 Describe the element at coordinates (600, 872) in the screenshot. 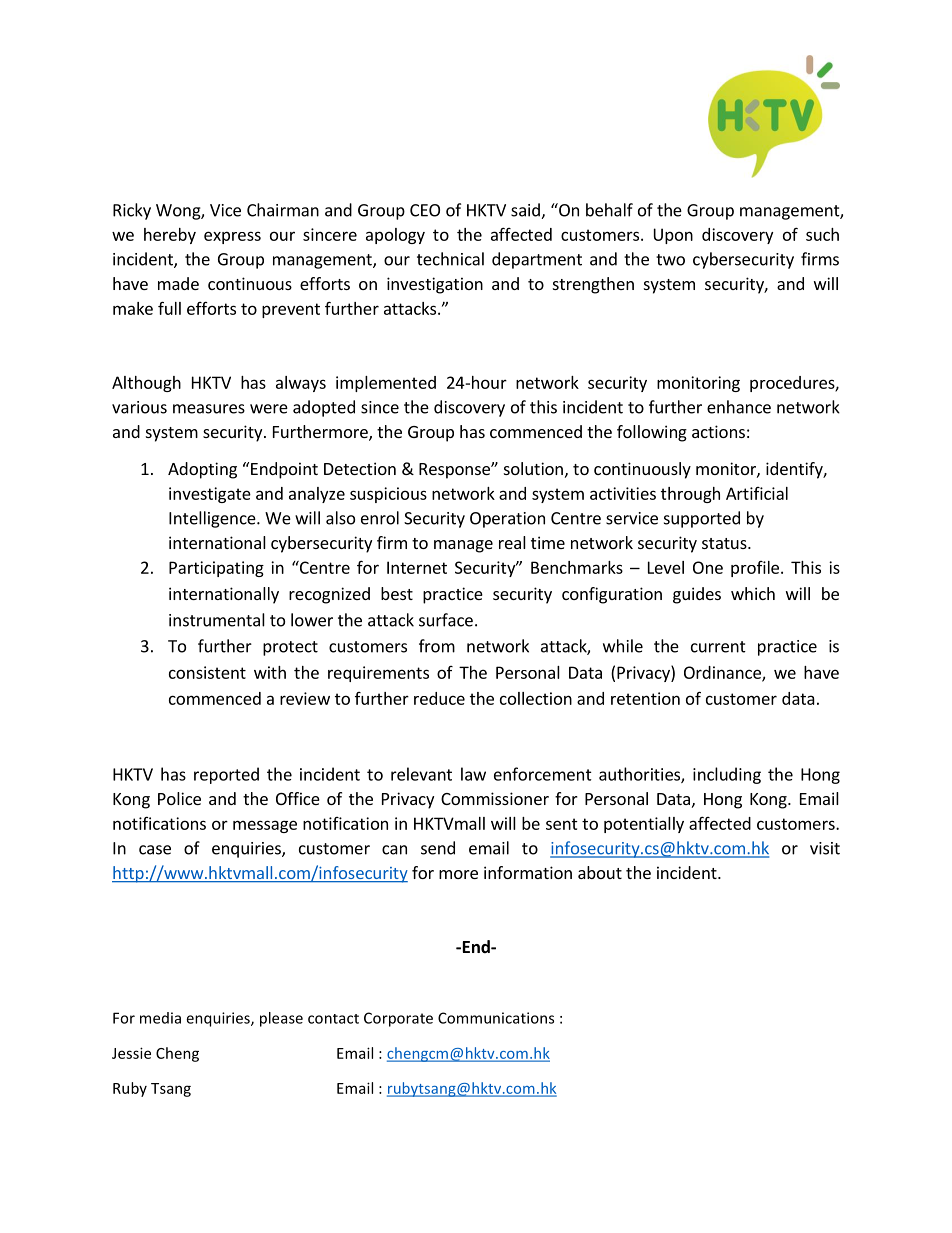

I see `about` at that location.
